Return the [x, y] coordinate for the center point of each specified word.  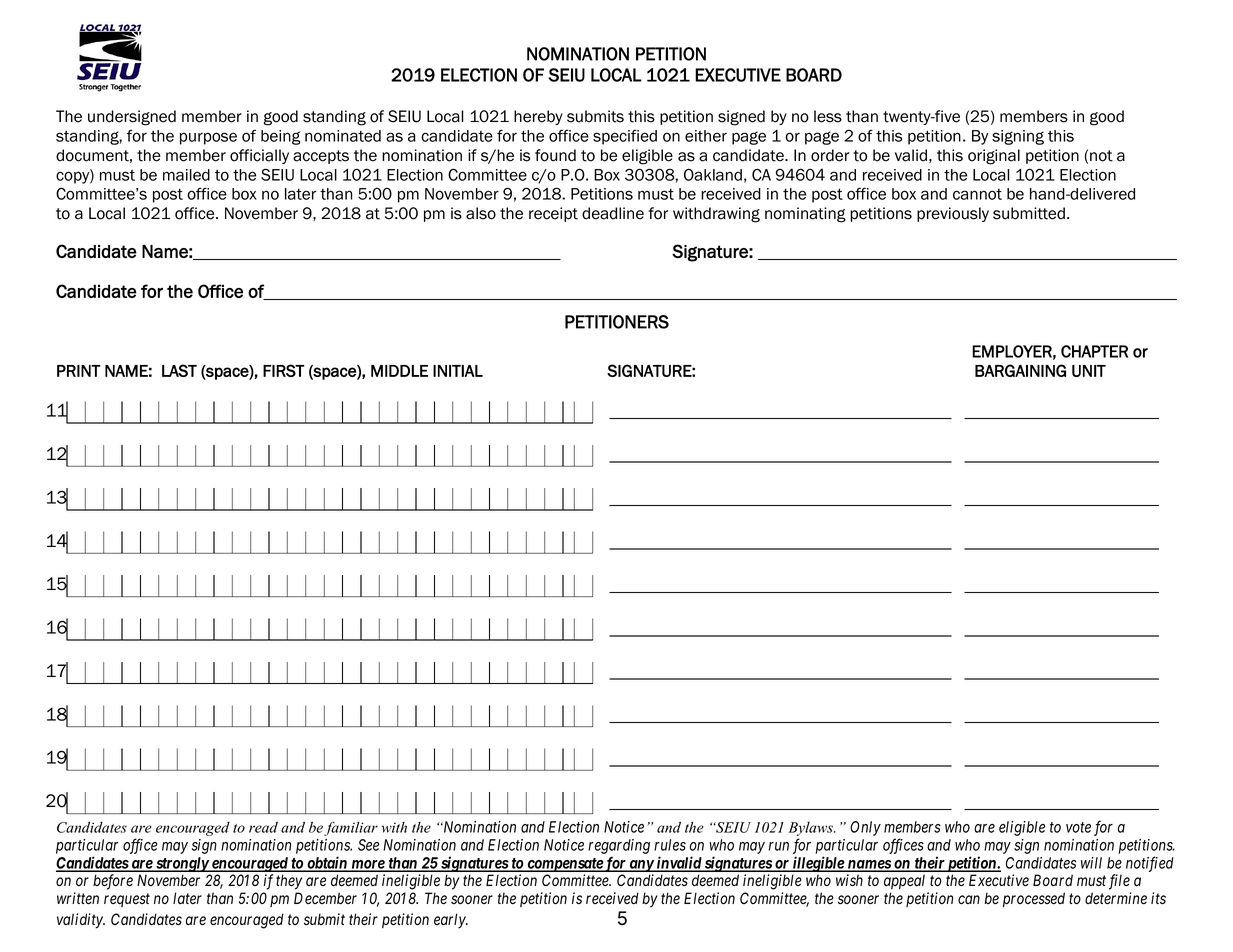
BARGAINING [1020, 370]
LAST [179, 370]
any [641, 866]
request [127, 900]
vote [1078, 827]
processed [1034, 899]
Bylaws [812, 830]
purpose [208, 138]
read [263, 827]
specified [625, 137]
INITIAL [458, 371]
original [994, 157]
